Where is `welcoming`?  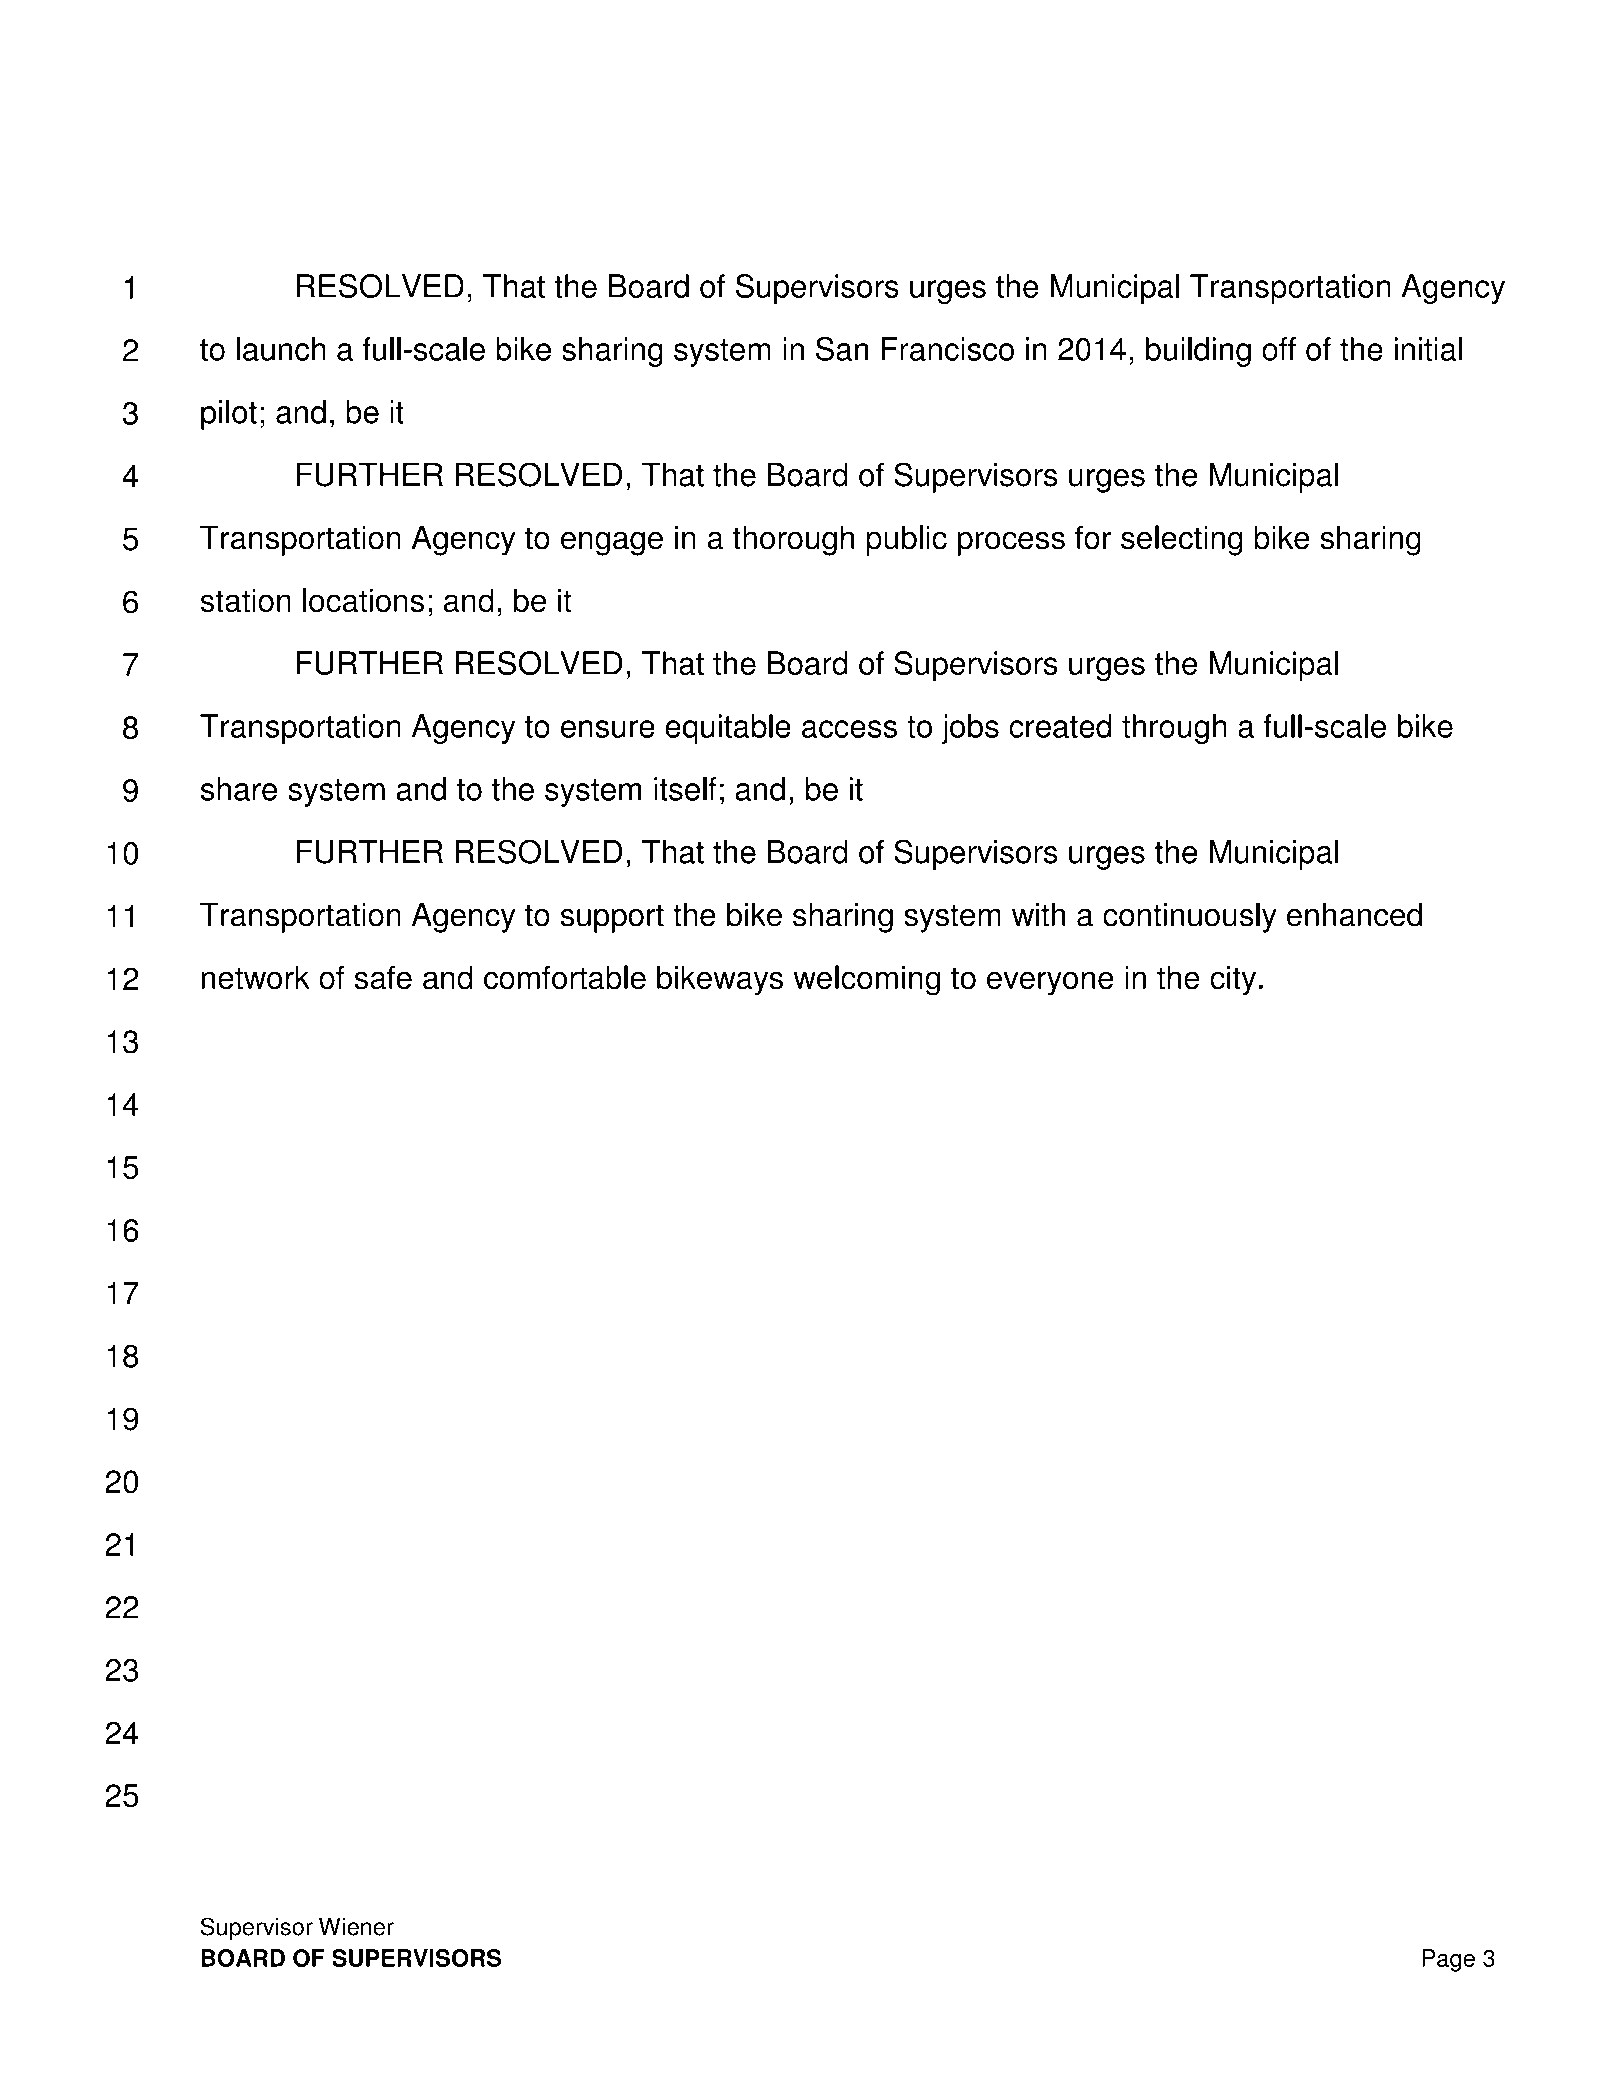 welcoming is located at coordinates (866, 980).
